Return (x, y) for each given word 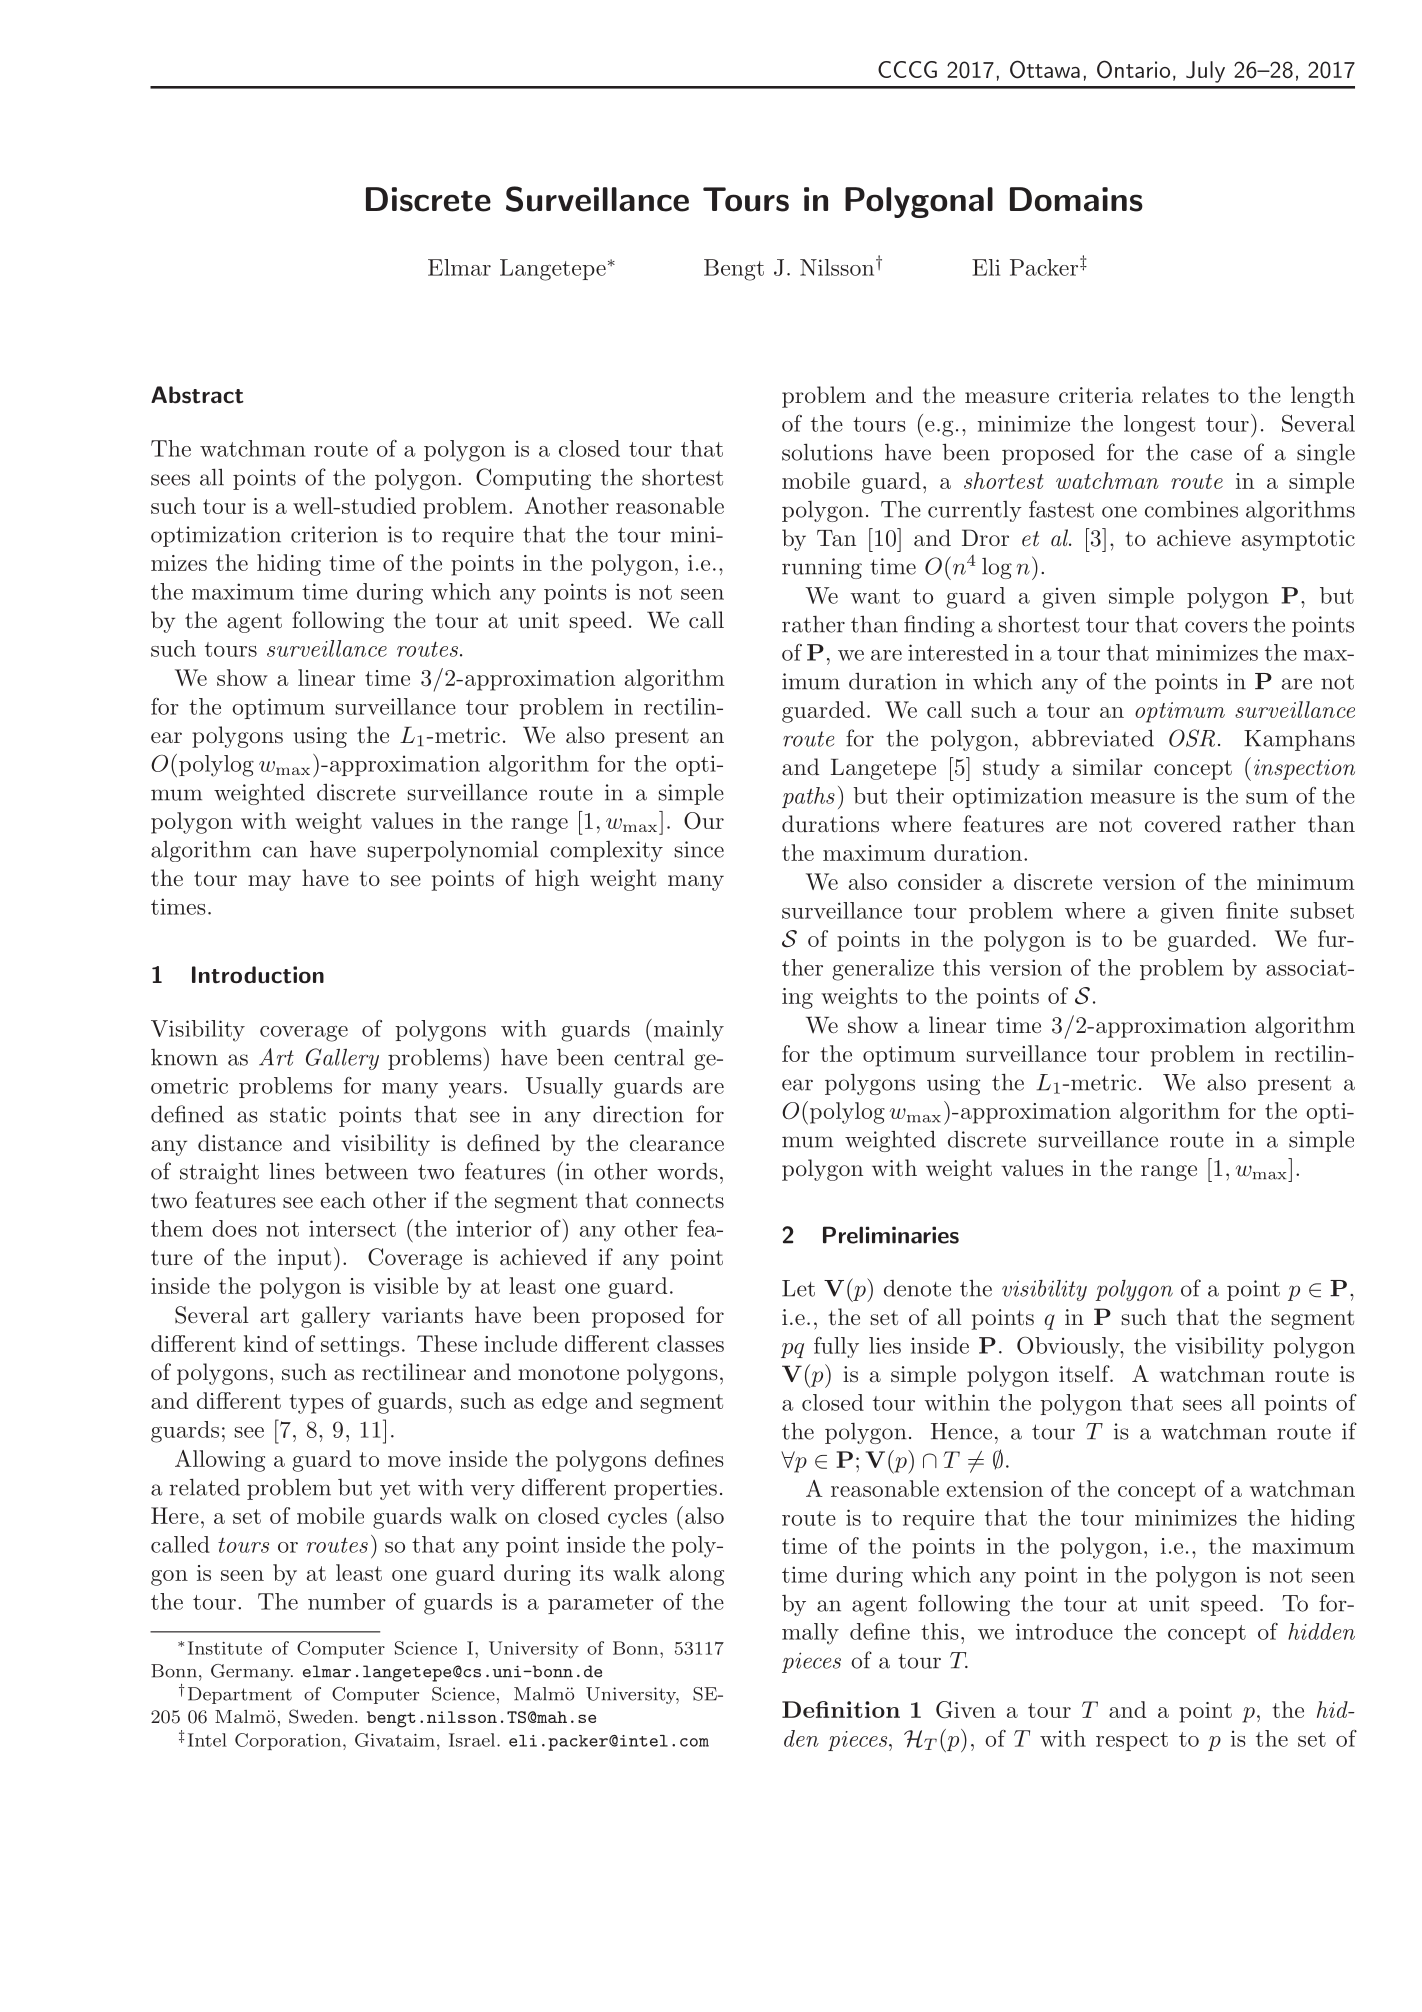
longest (1159, 426)
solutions (827, 452)
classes (690, 1343)
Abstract (197, 395)
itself (1085, 1374)
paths (808, 797)
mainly (689, 1031)
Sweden (322, 1716)
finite (1252, 910)
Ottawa (1045, 69)
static (298, 1114)
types (317, 1404)
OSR (1192, 738)
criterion (334, 534)
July (1205, 72)
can (280, 852)
